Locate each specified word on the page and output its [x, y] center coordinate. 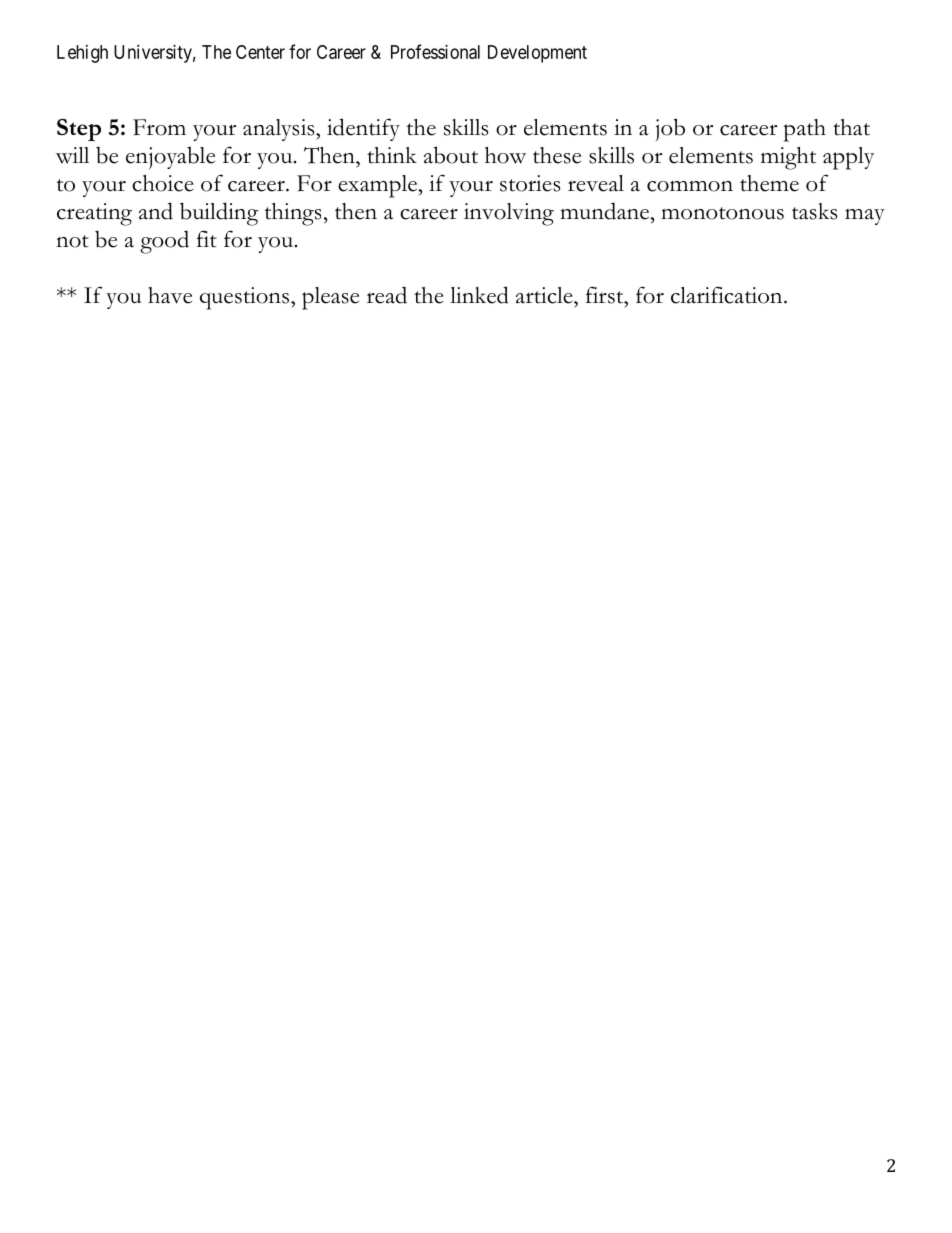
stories [530, 183]
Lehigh [82, 54]
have [170, 295]
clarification [728, 295]
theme [769, 183]
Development [537, 54]
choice [163, 183]
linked [479, 295]
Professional [435, 51]
